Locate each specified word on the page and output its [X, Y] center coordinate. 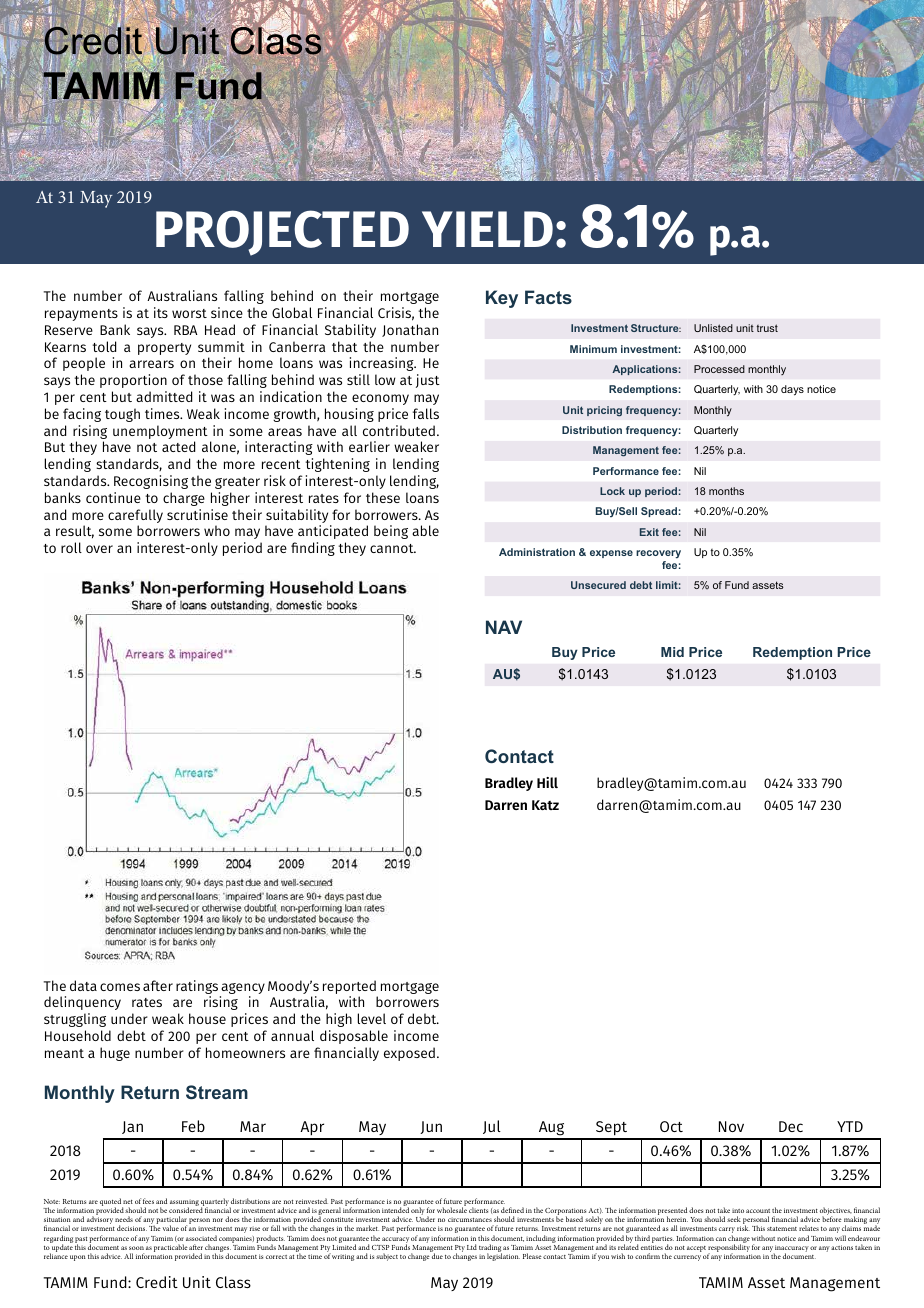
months [726, 491]
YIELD [487, 229]
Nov [731, 1126]
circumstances [470, 1219]
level [371, 1018]
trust [767, 328]
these [383, 497]
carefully [135, 516]
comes [120, 987]
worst [189, 313]
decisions [132, 1228]
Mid [672, 652]
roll [71, 547]
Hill [547, 782]
